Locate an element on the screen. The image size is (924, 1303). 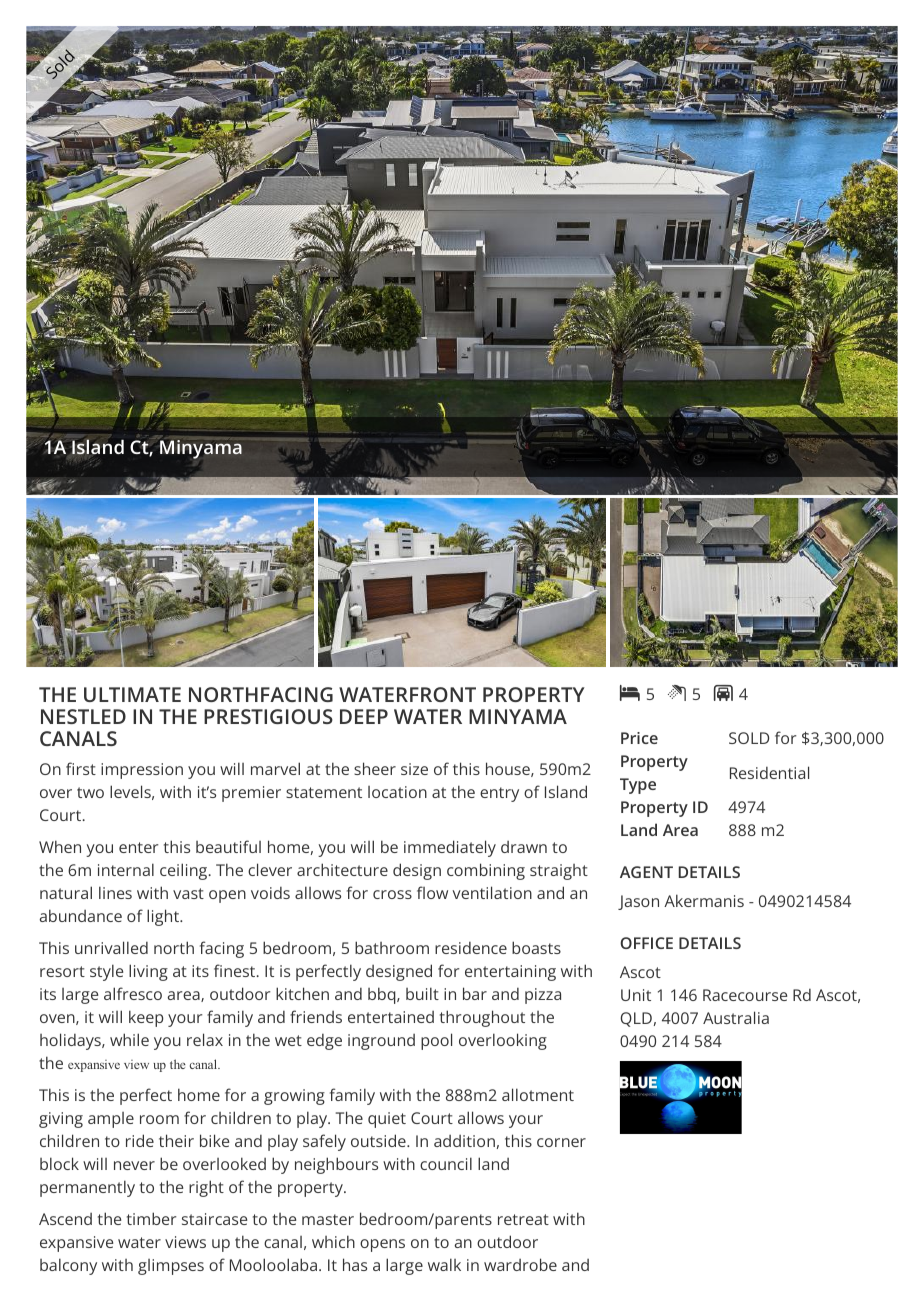
glimpses is located at coordinates (171, 1267).
